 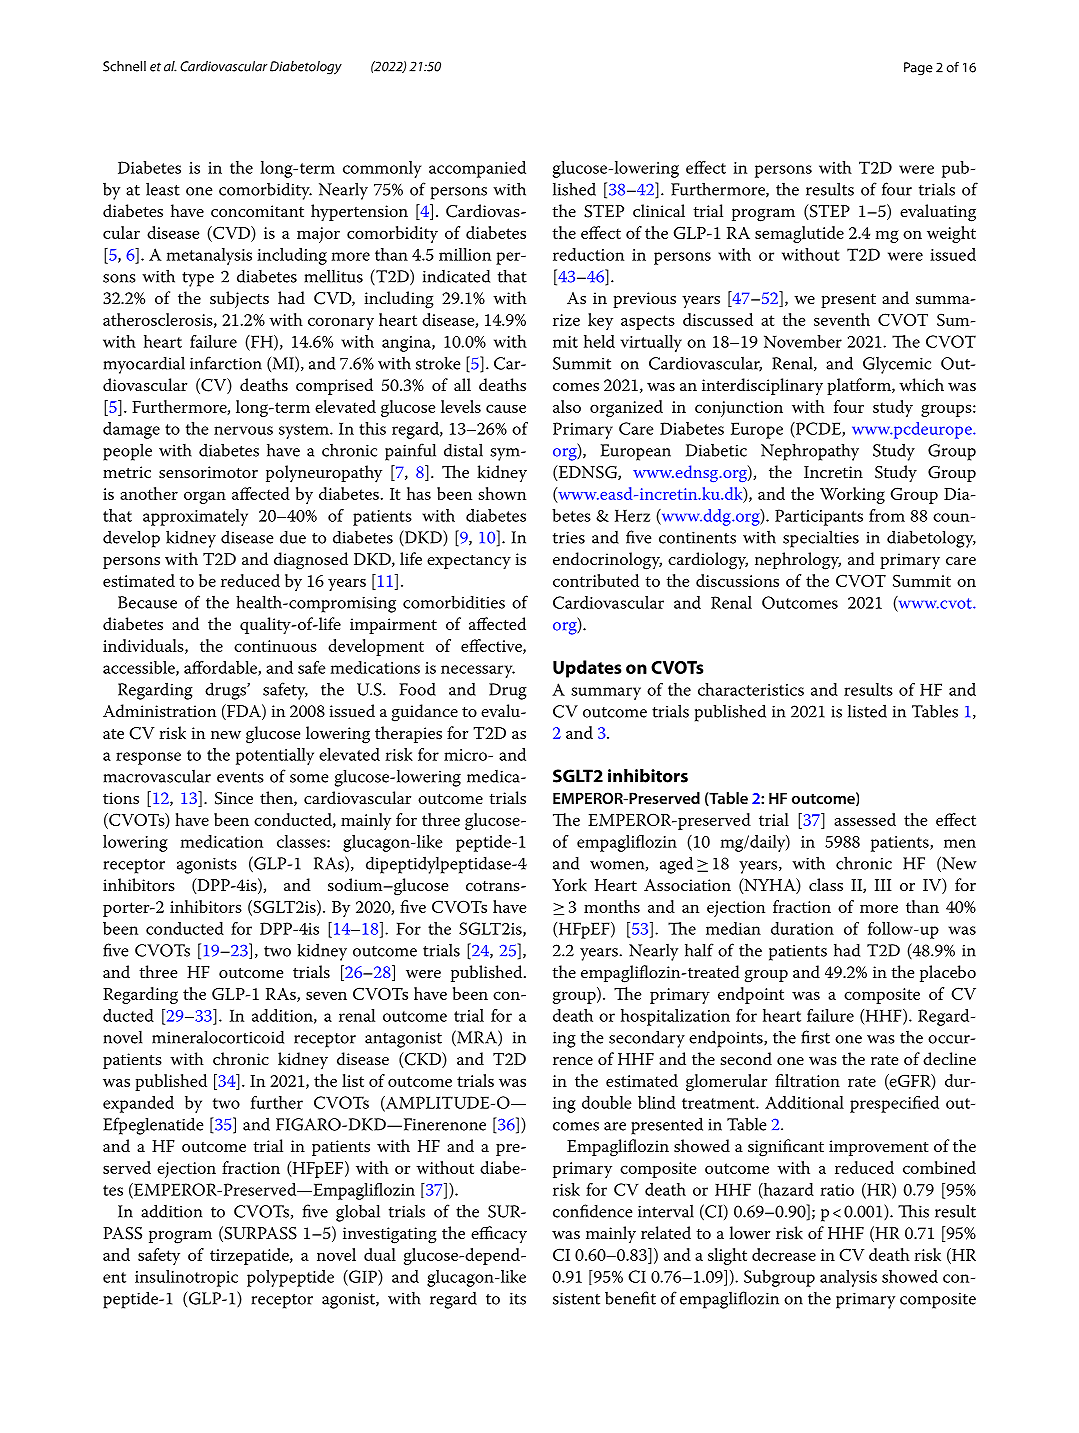 I want to click on accompanied, so click(x=477, y=169).
